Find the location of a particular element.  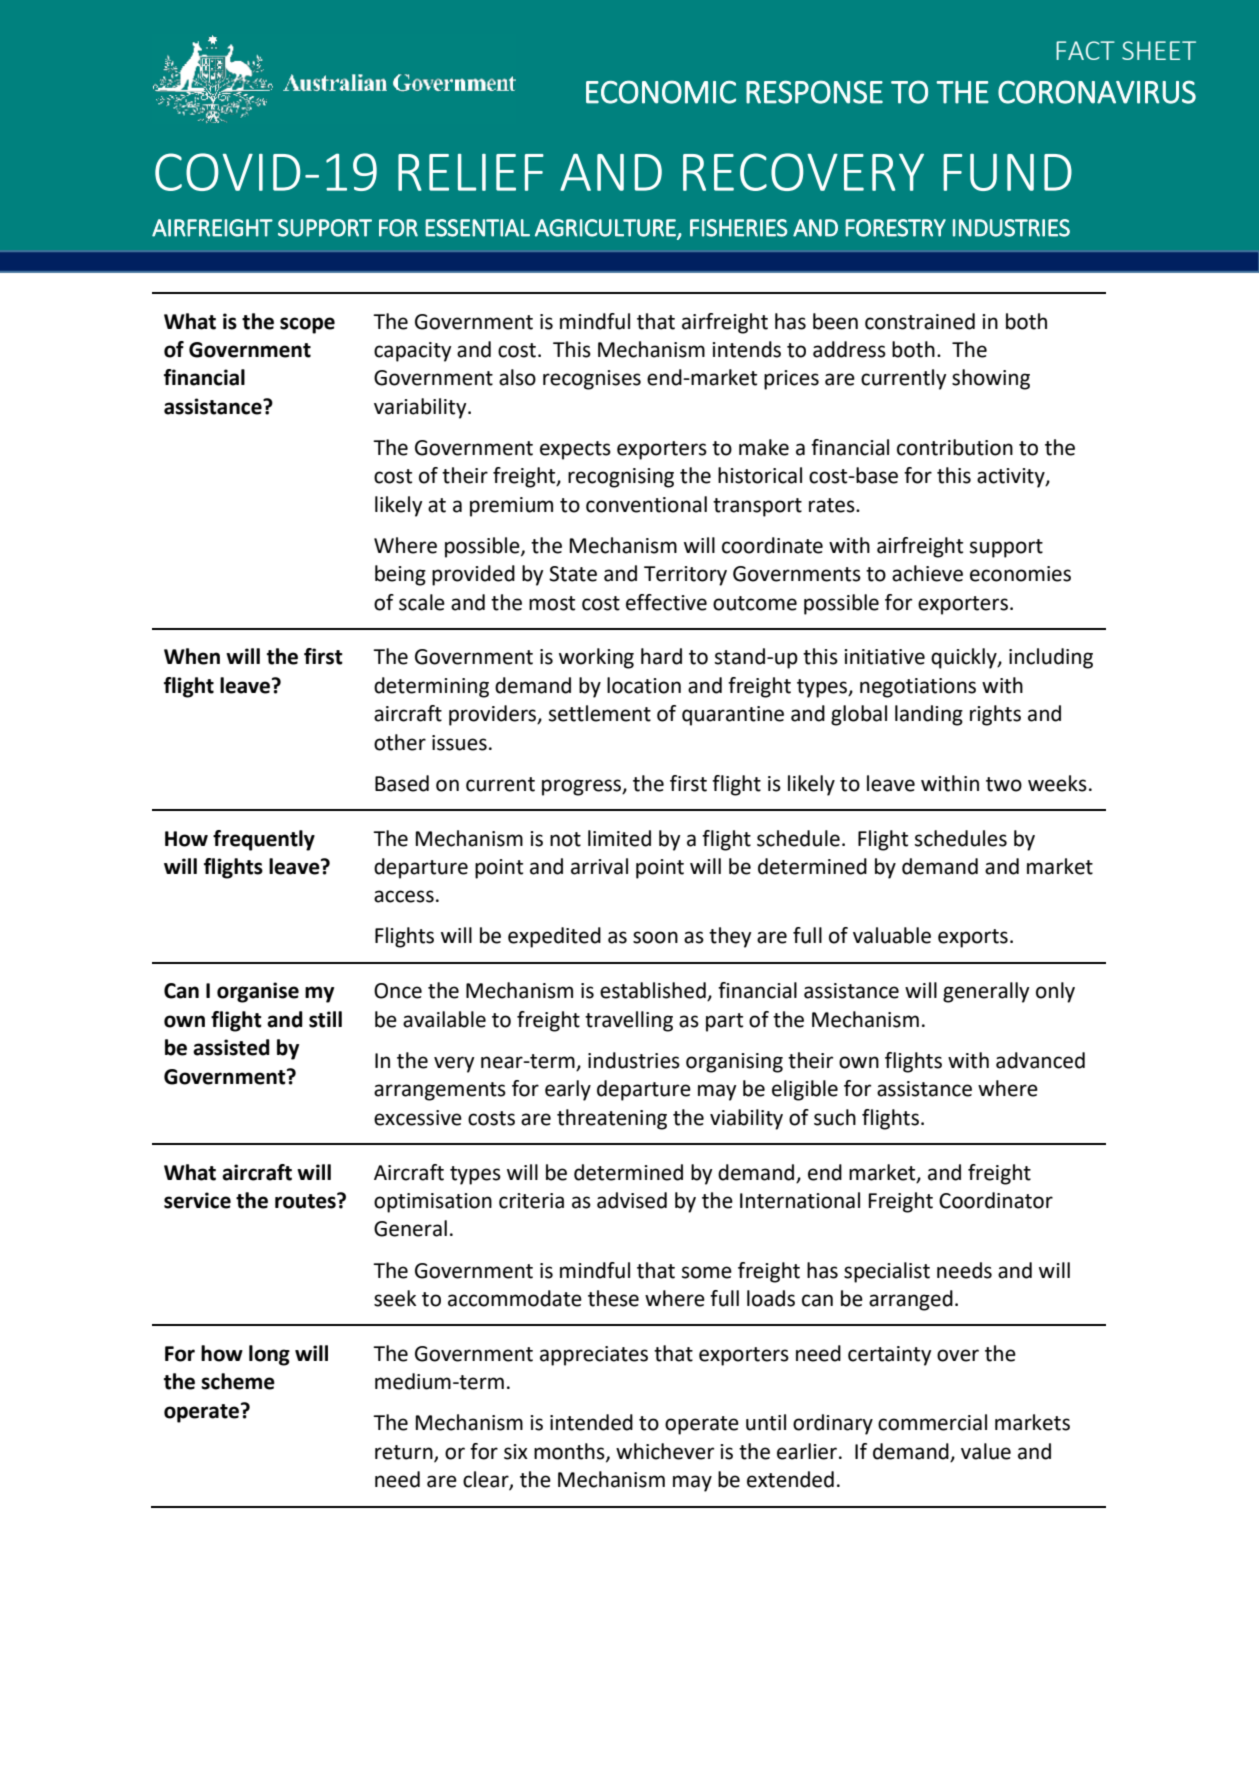

recognising is located at coordinates (621, 478).
